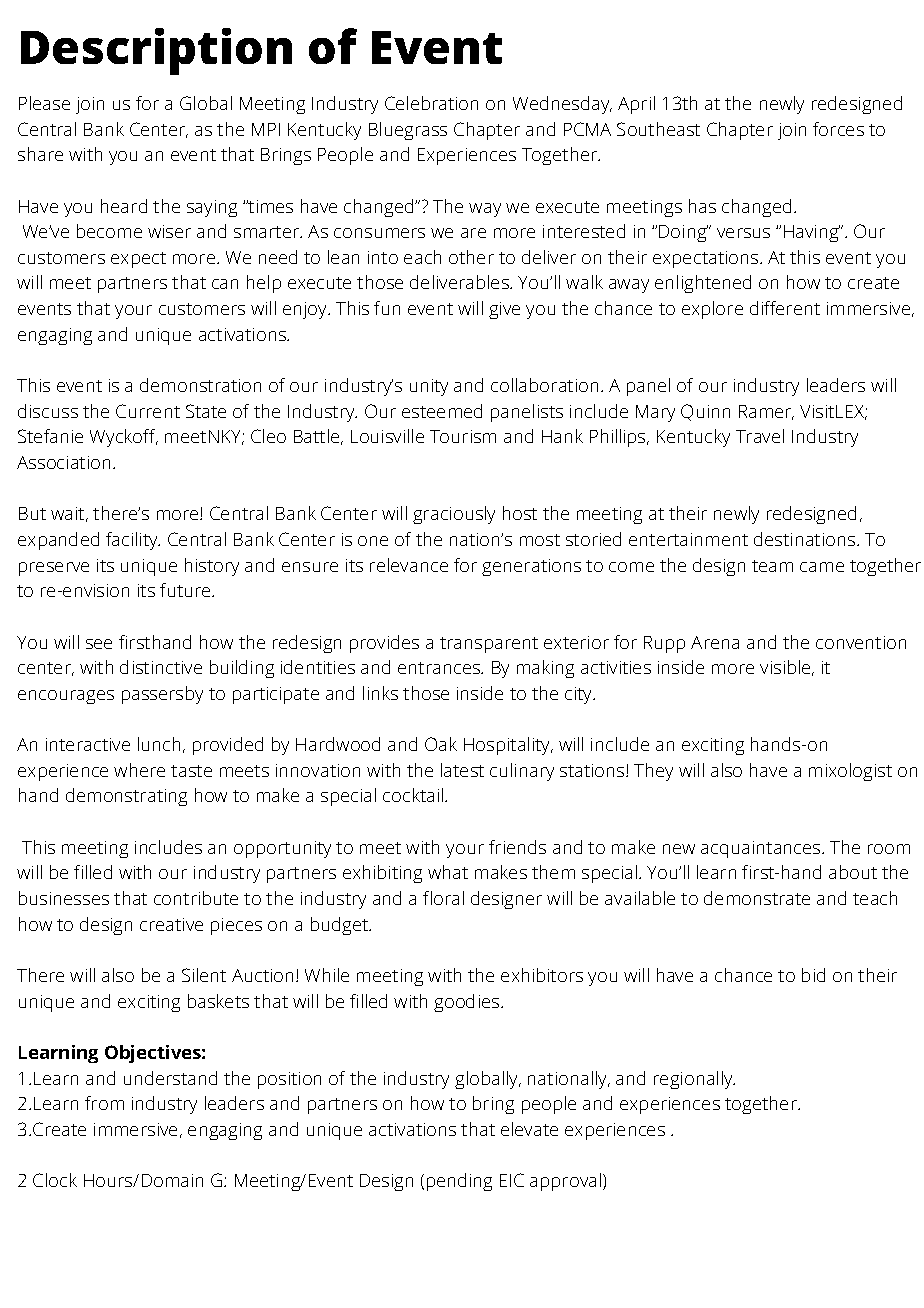 The width and height of the image is (924, 1308). Describe the element at coordinates (459, 1182) in the image. I see `pending` at that location.
